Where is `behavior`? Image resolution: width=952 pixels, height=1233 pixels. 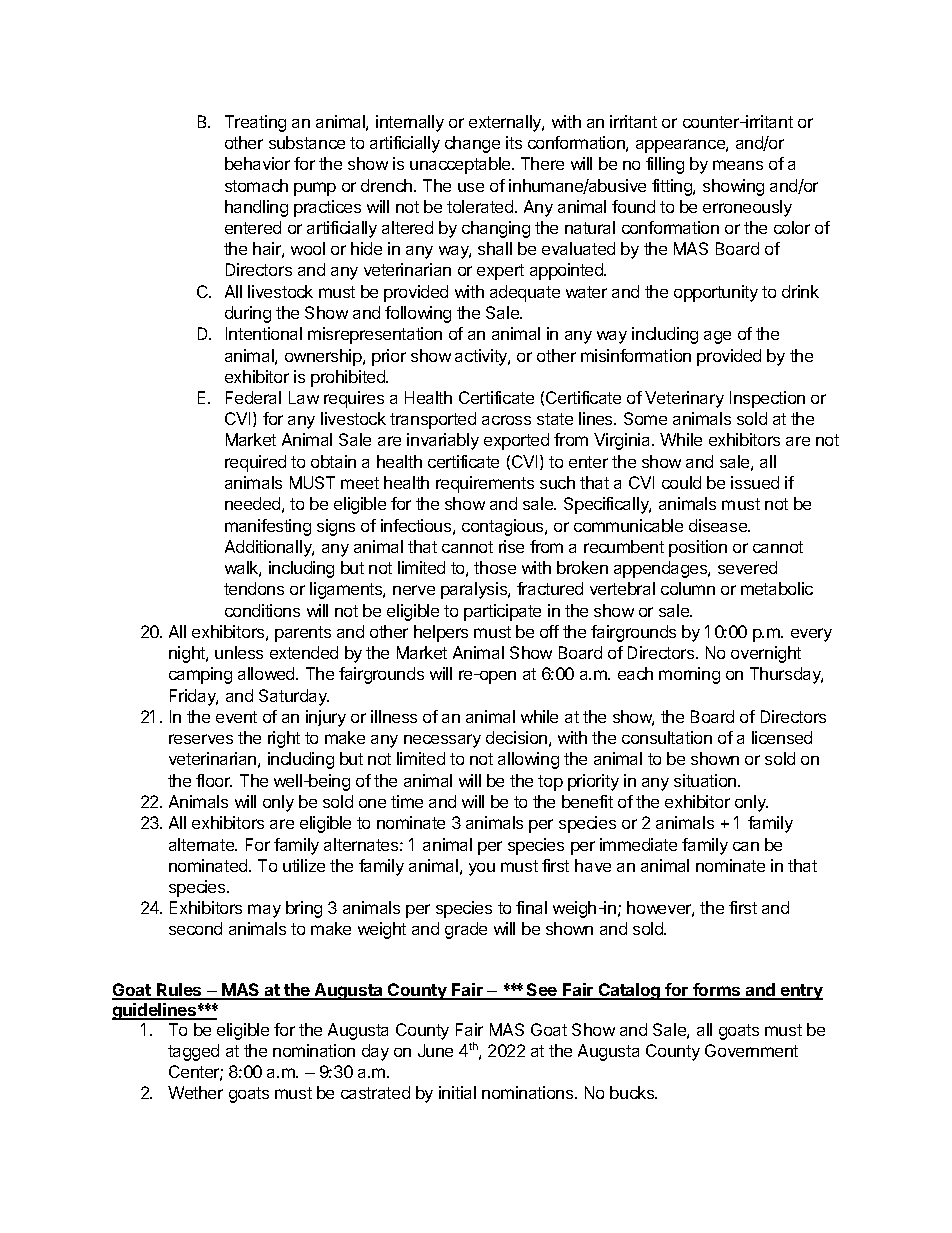
behavior is located at coordinates (257, 163).
